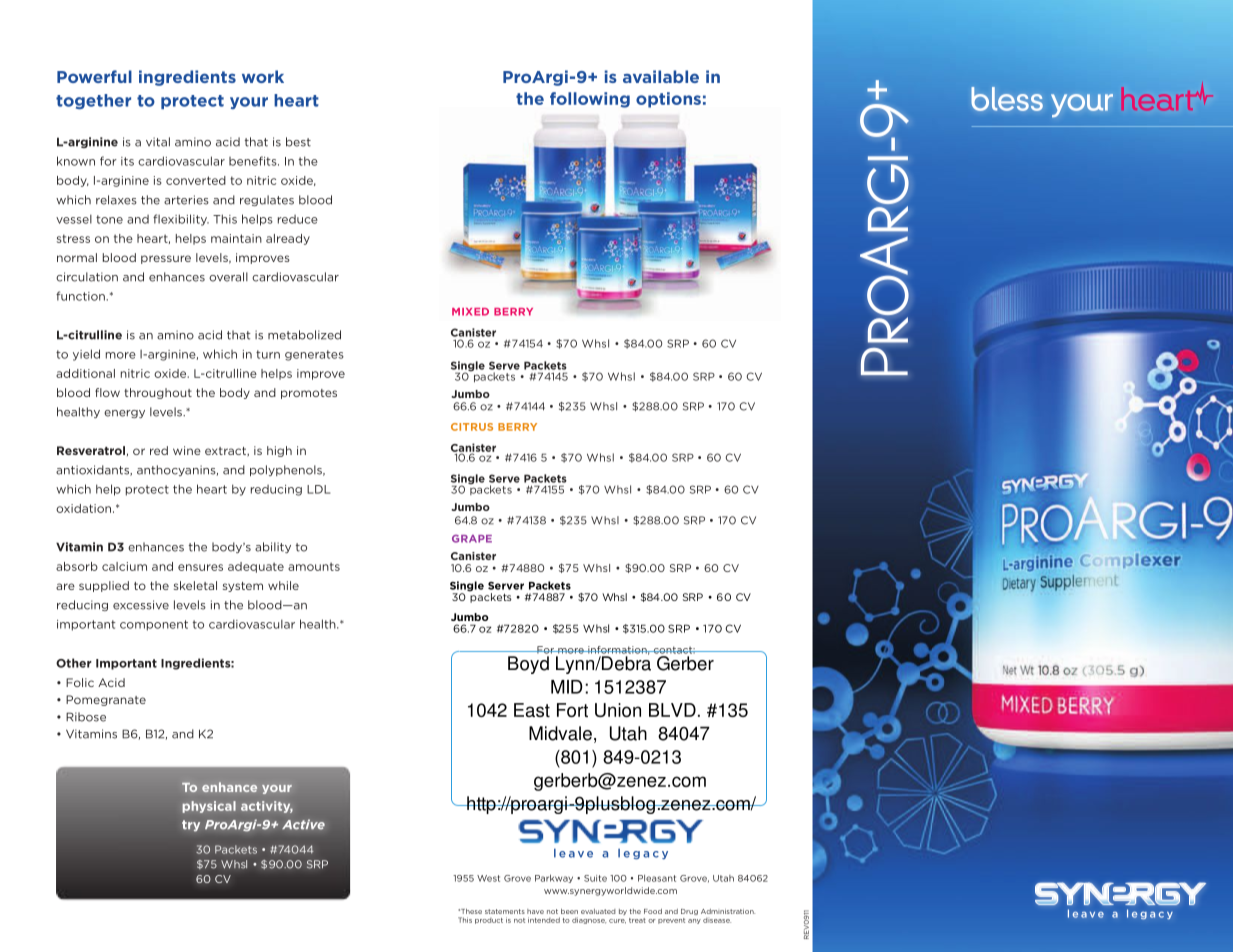 This screenshot has width=1233, height=952. Describe the element at coordinates (472, 539) in the screenshot. I see `GRAPE` at that location.
